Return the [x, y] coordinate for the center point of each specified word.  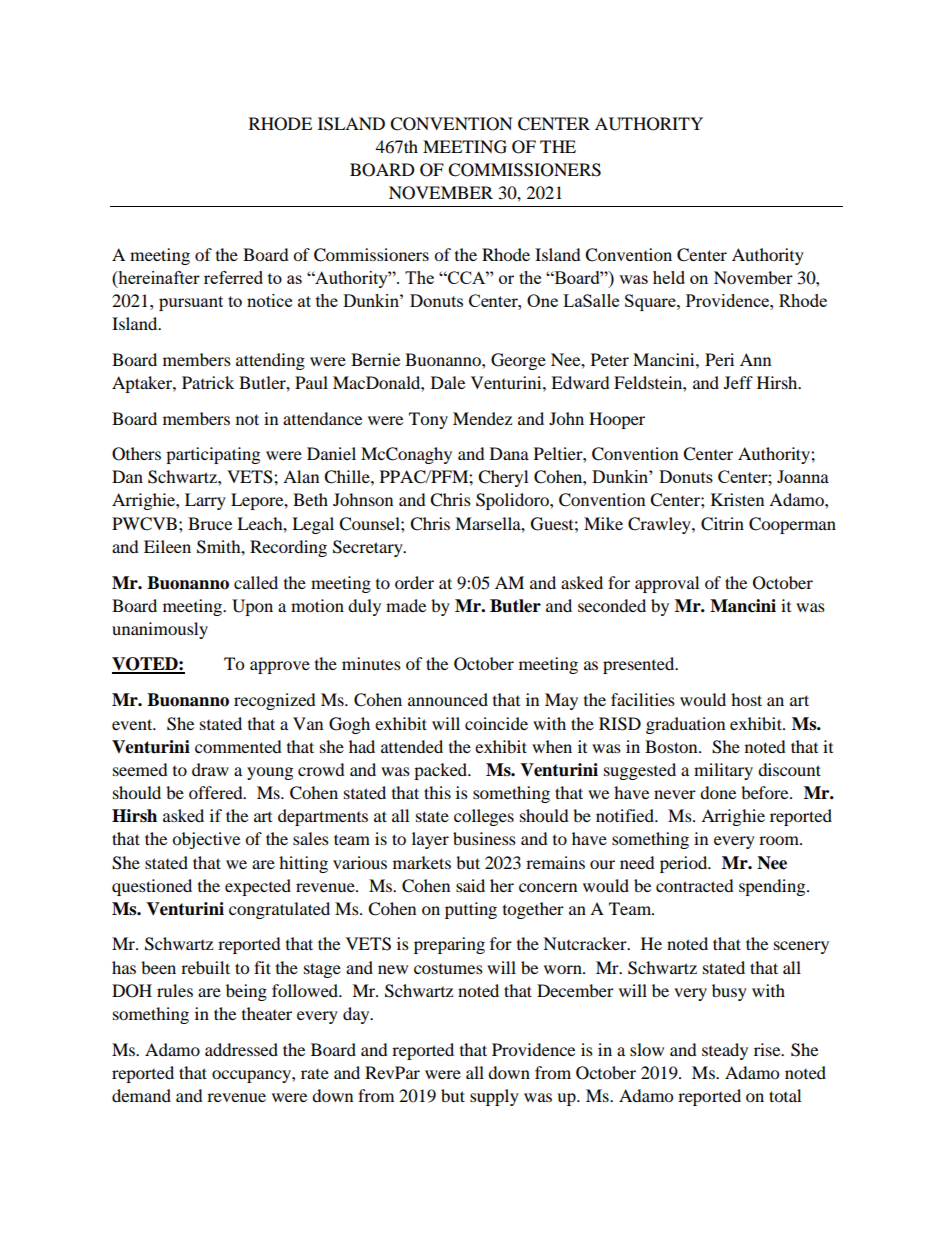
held [669, 277]
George [518, 361]
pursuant [191, 303]
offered [217, 792]
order [414, 582]
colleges [484, 817]
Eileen [167, 546]
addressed [241, 1049]
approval [667, 584]
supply [494, 1097]
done [718, 792]
